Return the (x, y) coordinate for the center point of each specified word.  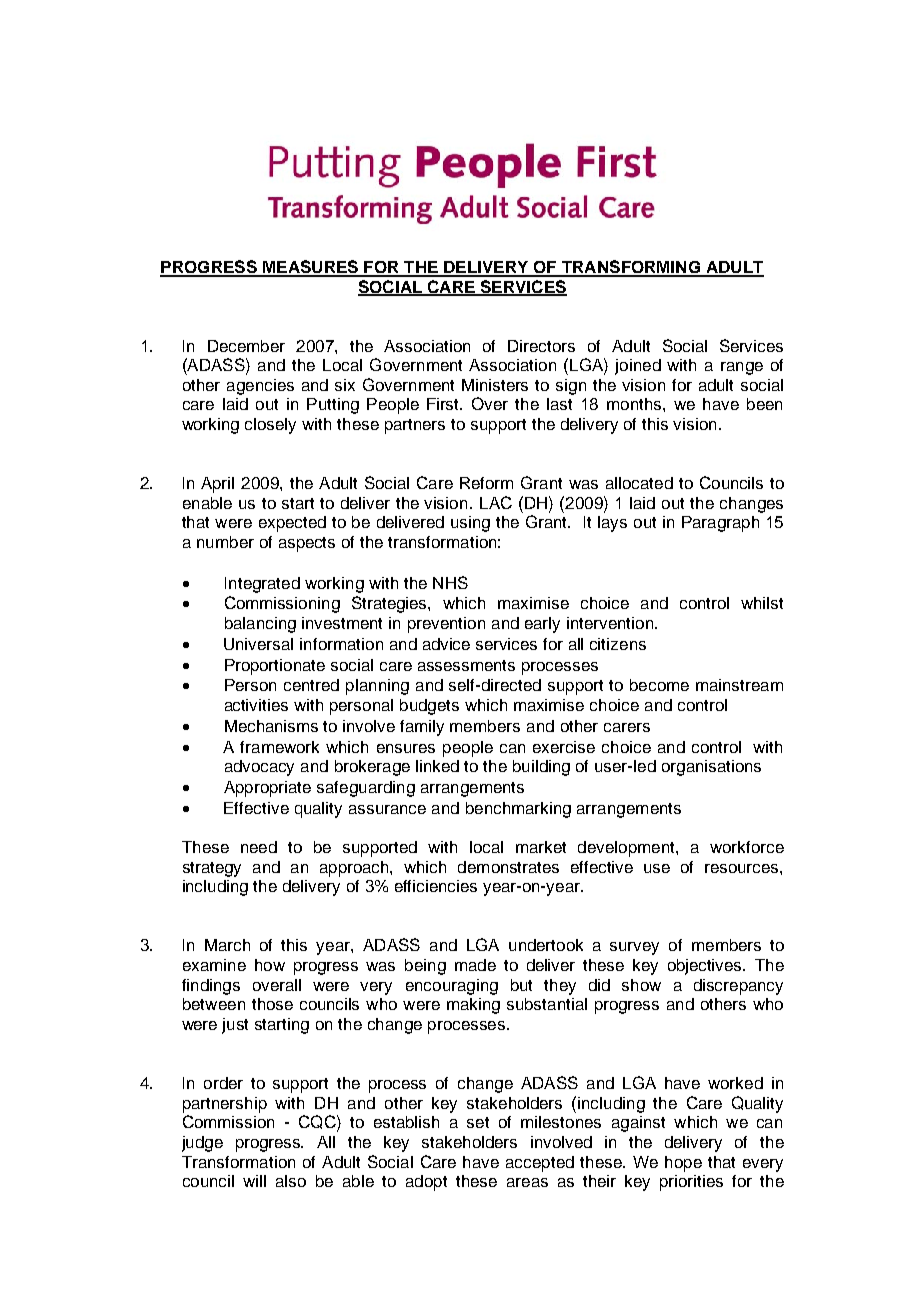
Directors (541, 346)
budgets (429, 707)
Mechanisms (271, 726)
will (254, 1181)
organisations (711, 768)
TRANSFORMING (630, 268)
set (478, 1122)
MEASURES (310, 268)
